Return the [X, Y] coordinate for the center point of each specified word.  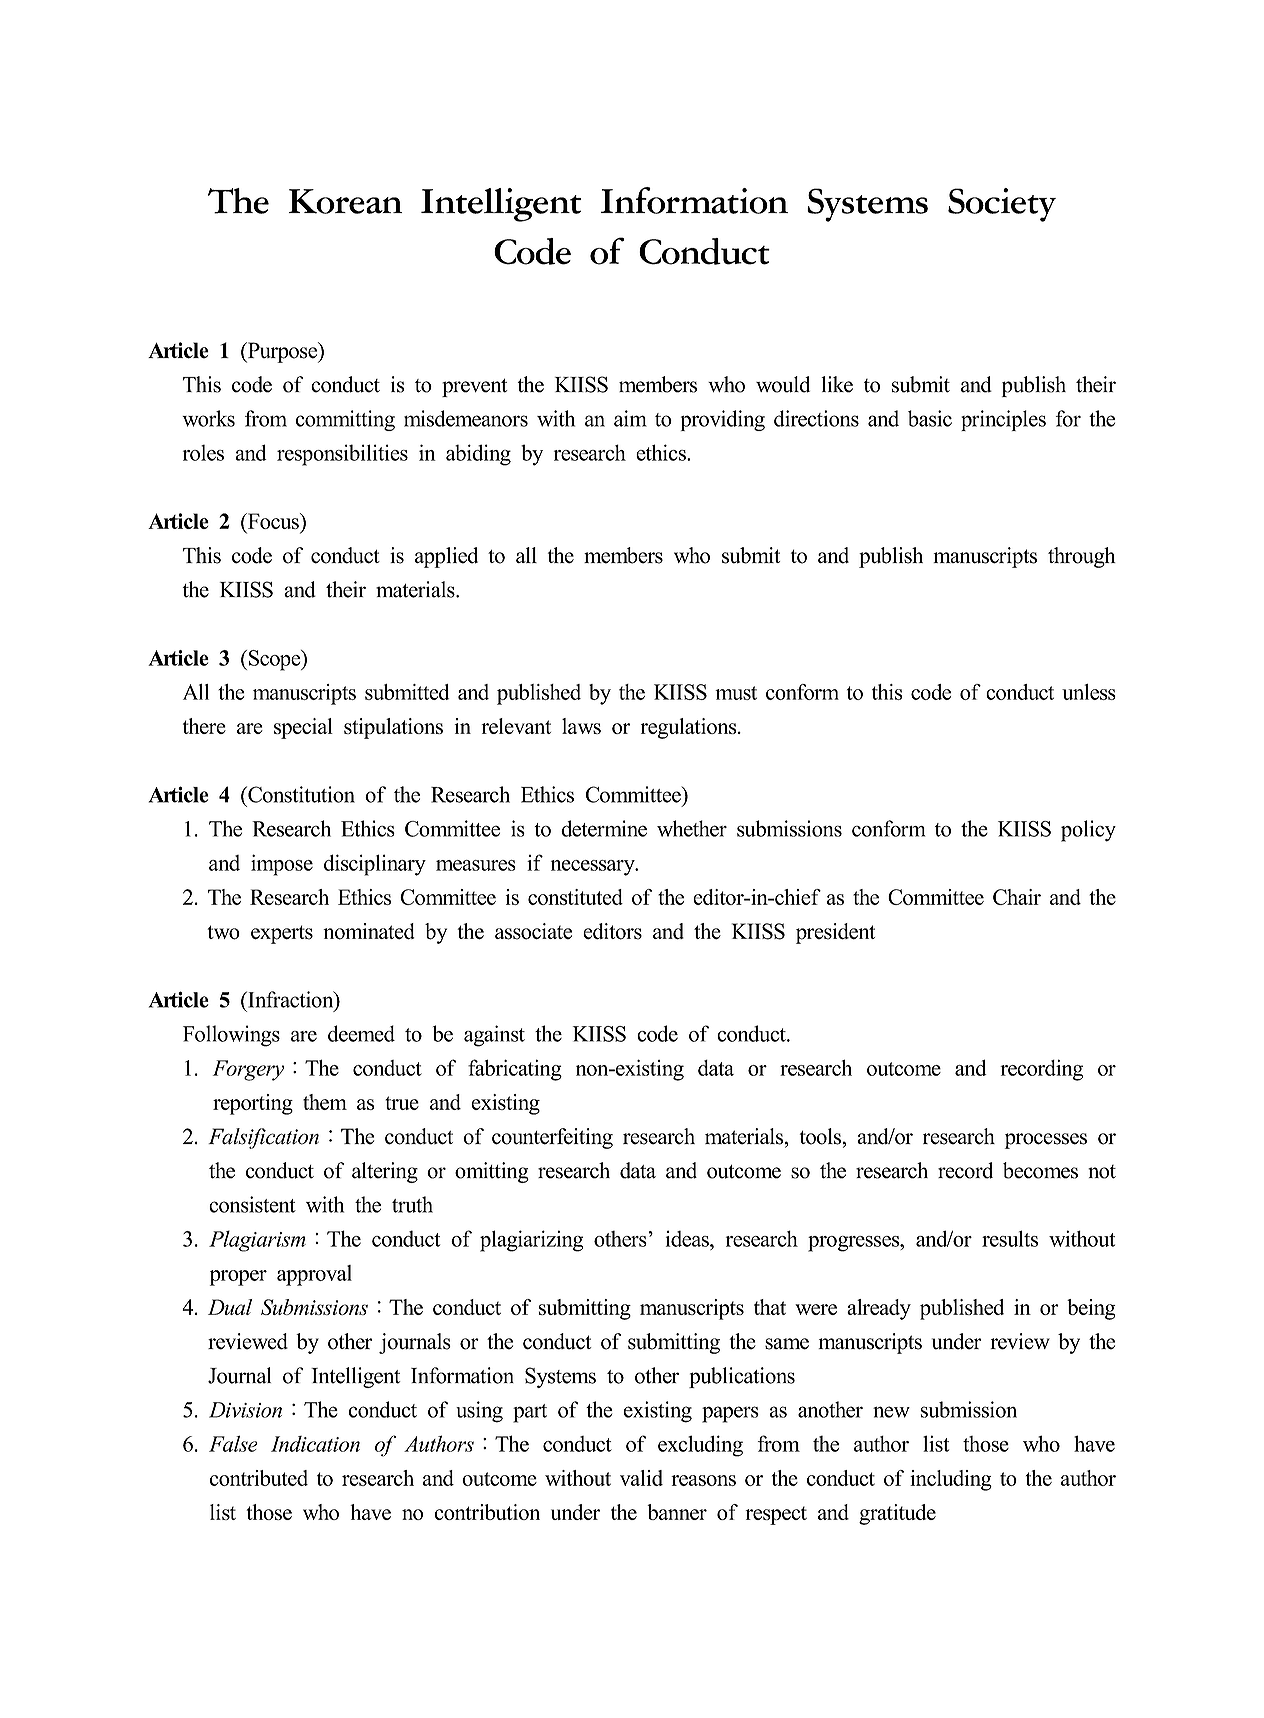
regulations [690, 728]
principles [1003, 420]
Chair [1017, 897]
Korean [345, 201]
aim [630, 418]
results [1010, 1238]
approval [314, 1275]
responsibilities [342, 455]
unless [1089, 692]
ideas [688, 1238]
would [783, 384]
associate [533, 931]
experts [282, 934]
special [303, 728]
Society [1002, 205]
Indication [315, 1444]
